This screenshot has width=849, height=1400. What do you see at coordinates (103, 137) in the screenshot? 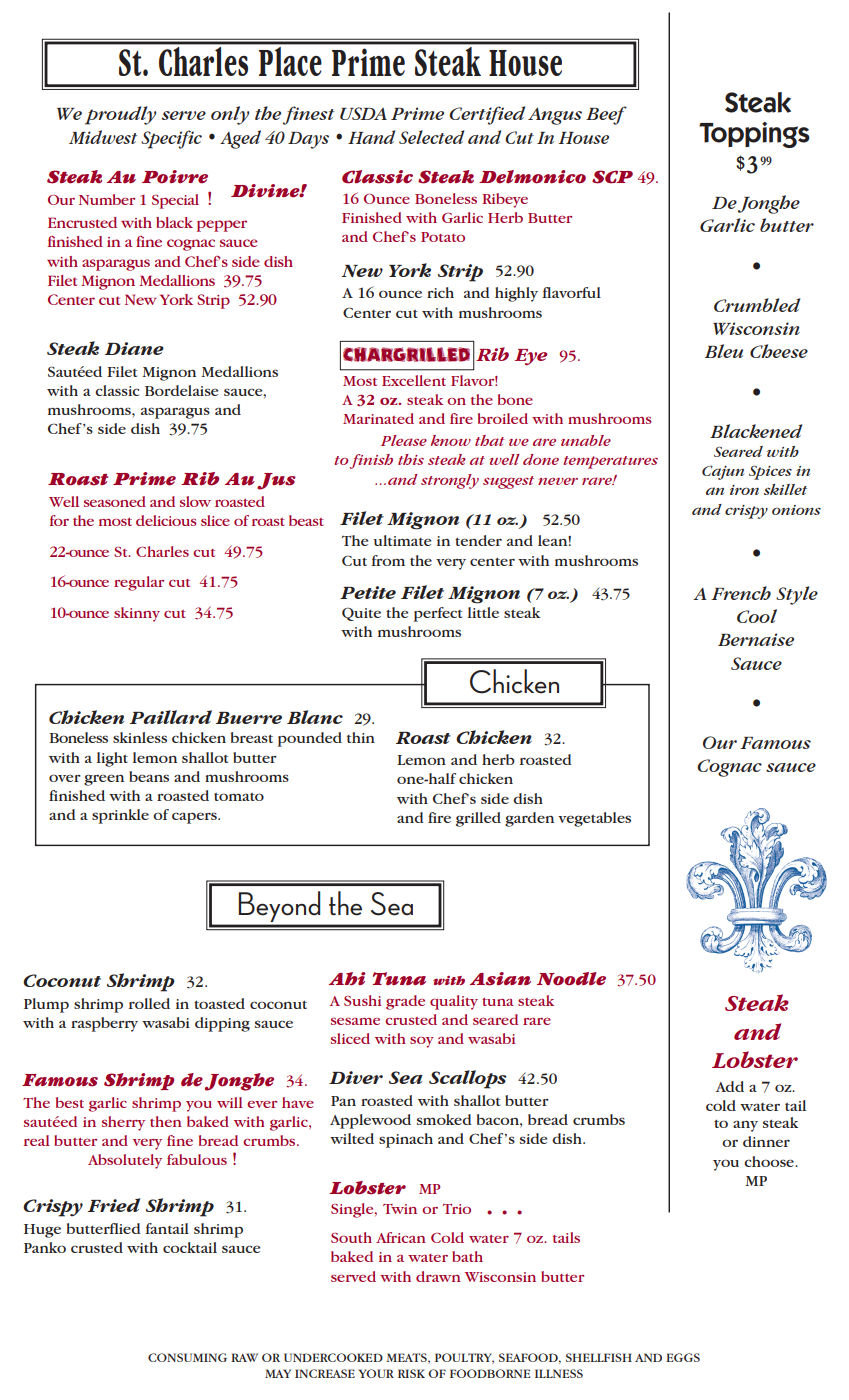
I see `Midwest` at bounding box center [103, 137].
